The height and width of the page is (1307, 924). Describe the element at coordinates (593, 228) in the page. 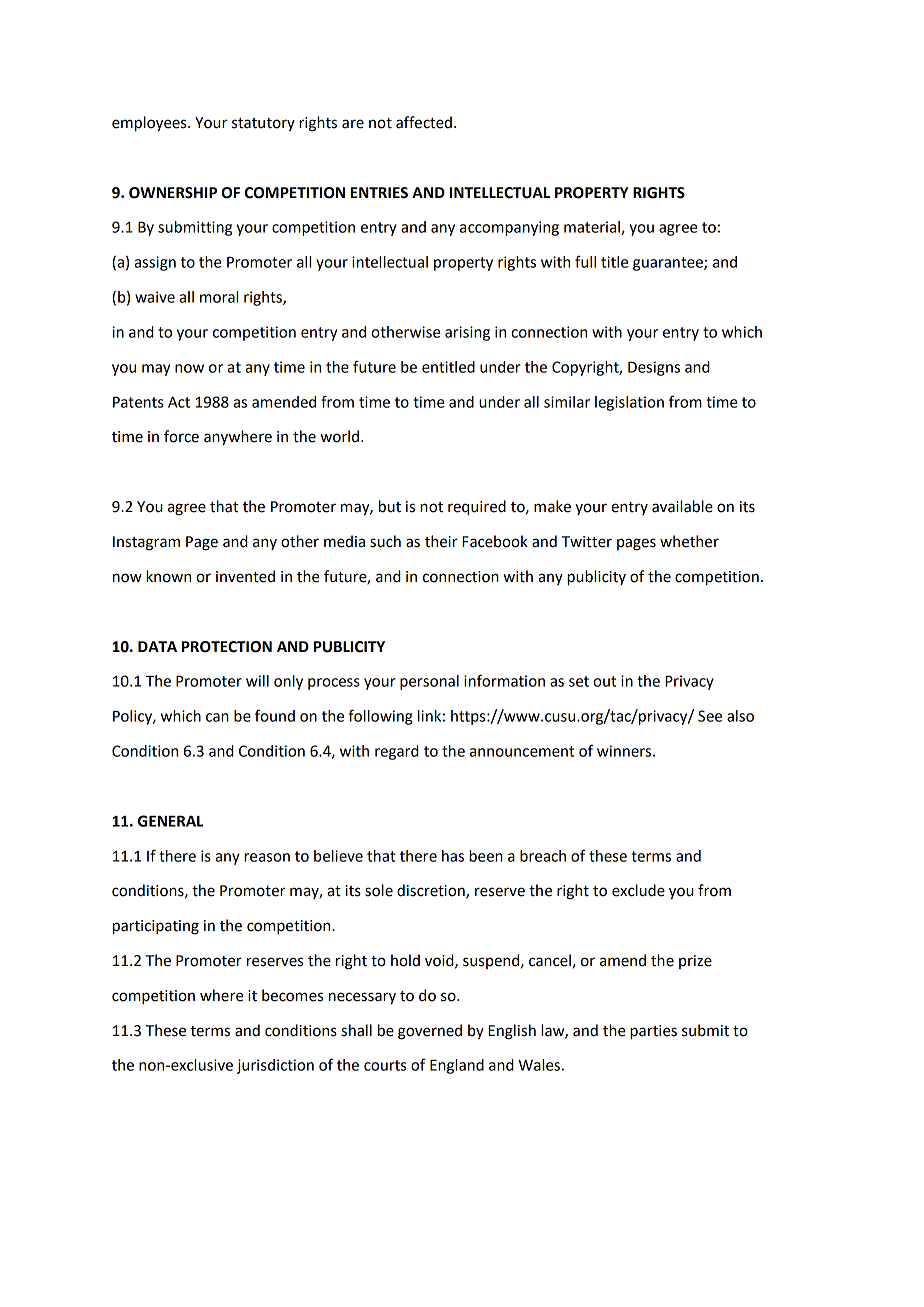

I see `material` at that location.
